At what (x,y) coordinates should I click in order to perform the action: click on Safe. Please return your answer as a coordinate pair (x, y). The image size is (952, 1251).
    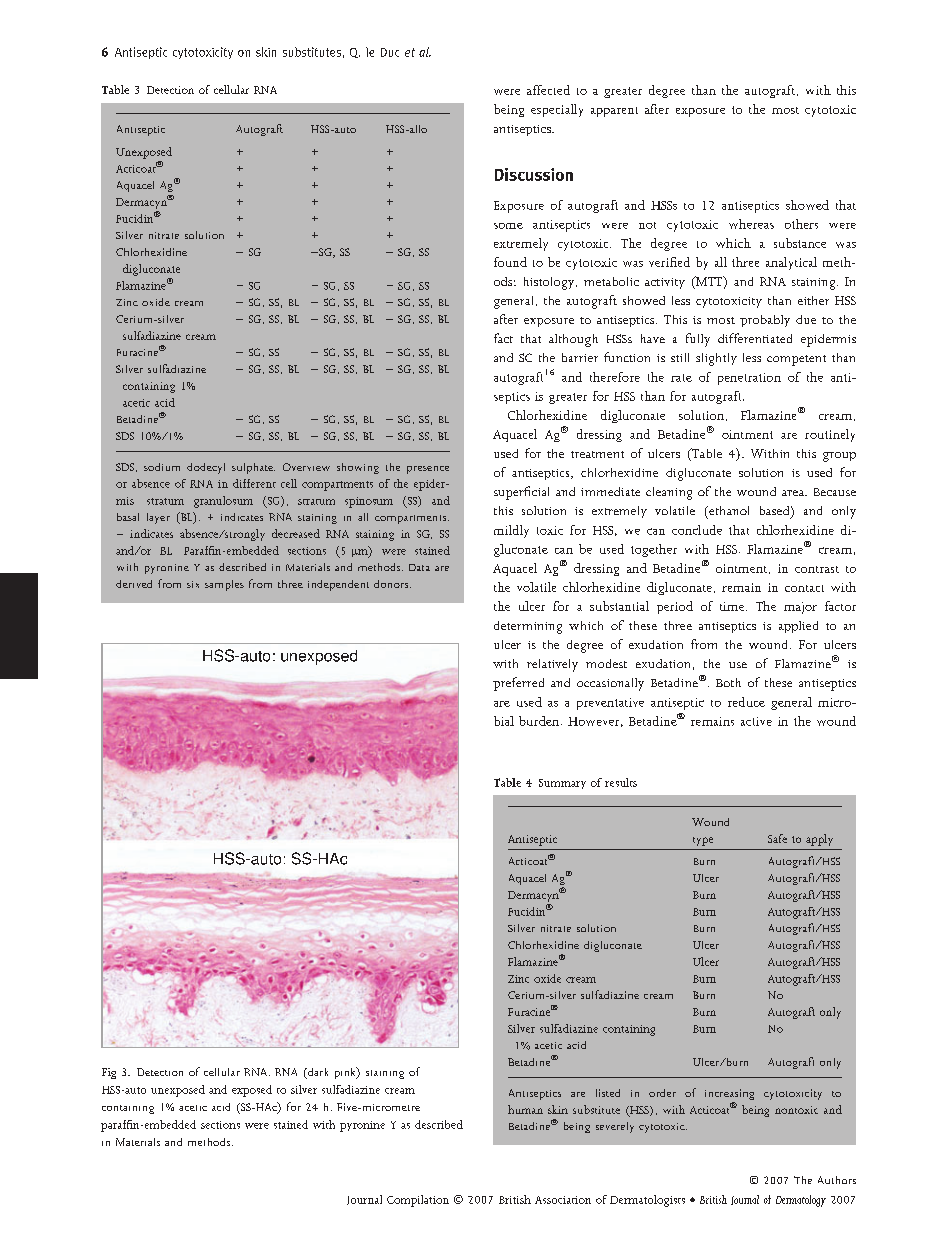
    Looking at the image, I should click on (777, 838).
